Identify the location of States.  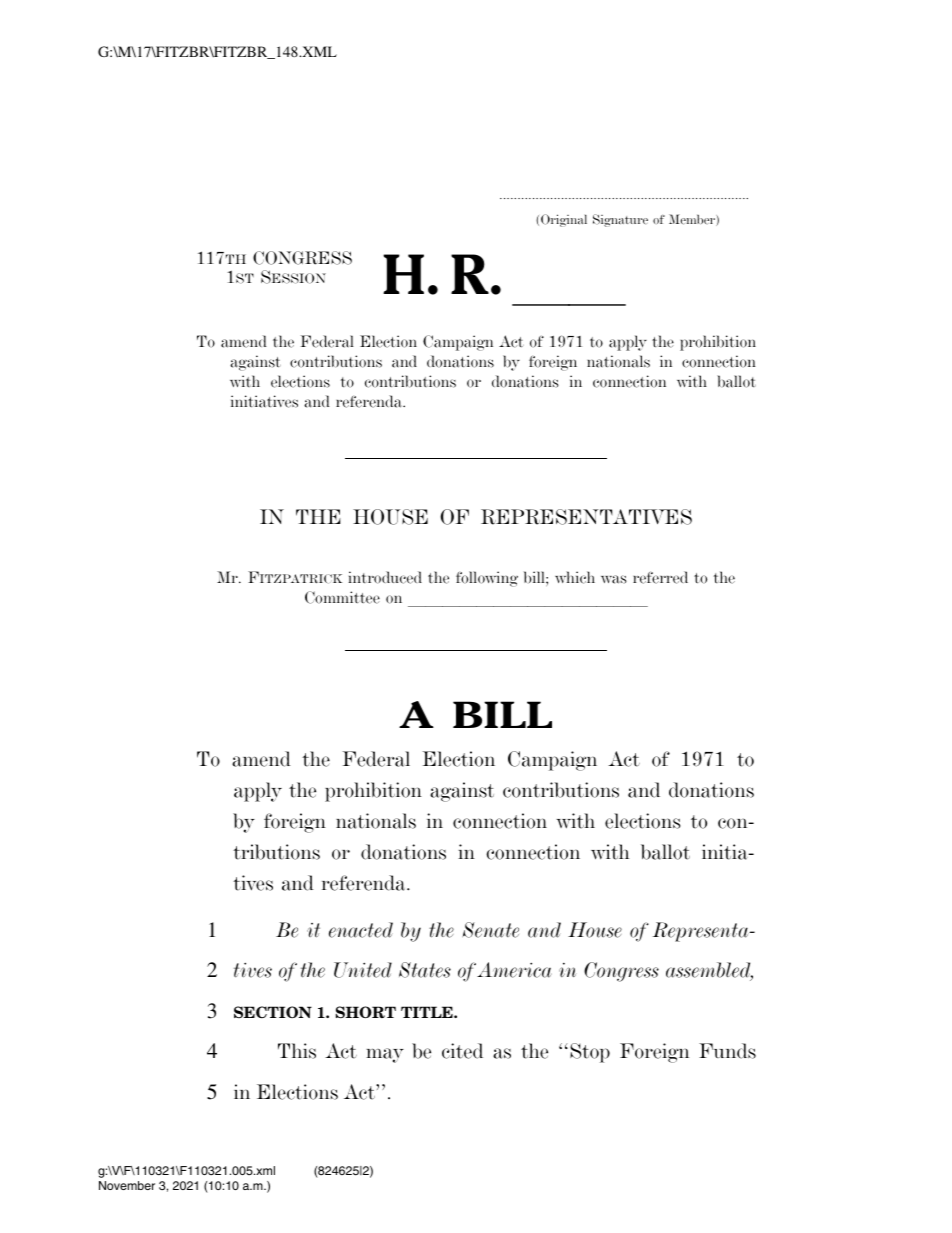
(425, 970).
